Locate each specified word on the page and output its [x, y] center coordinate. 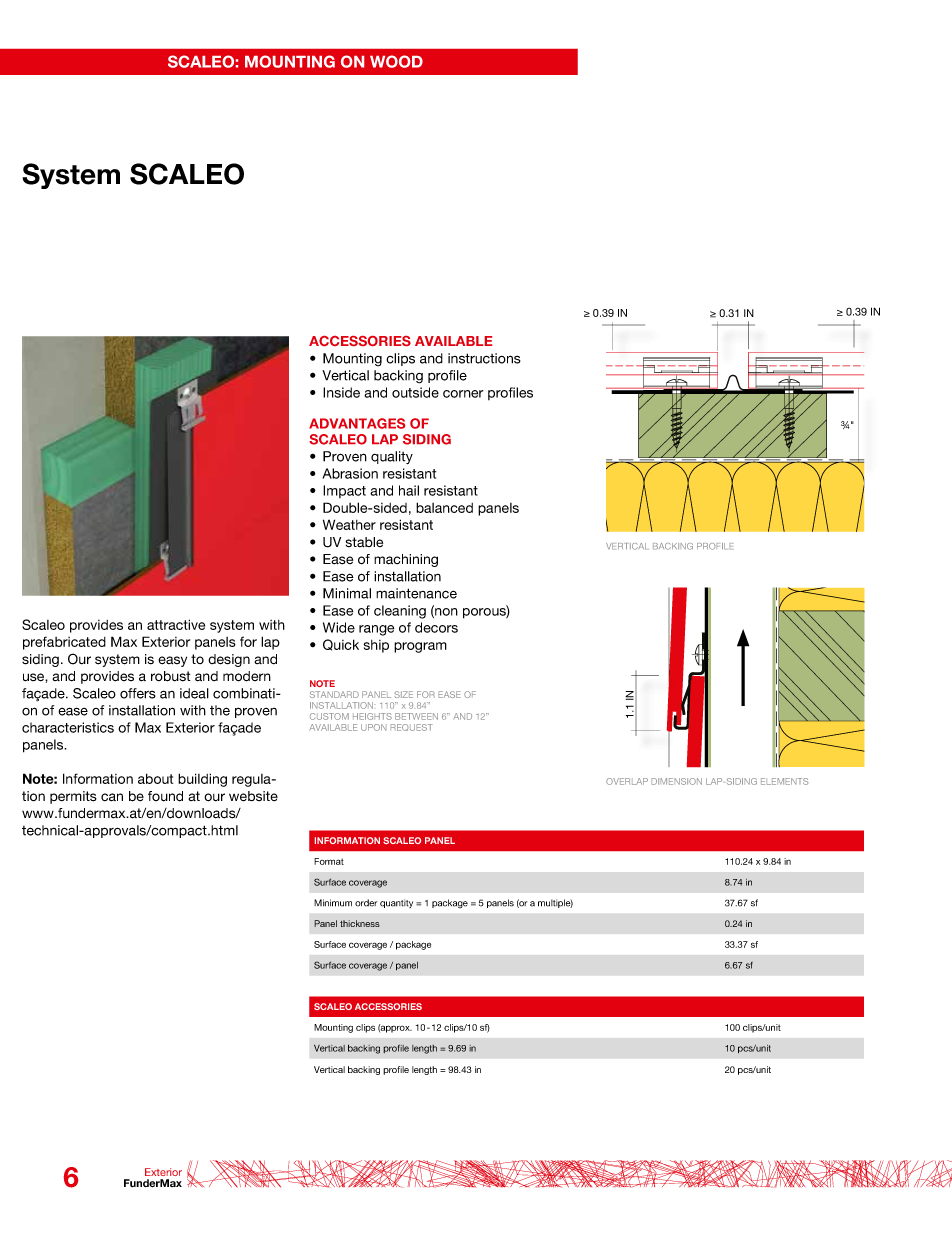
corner [463, 394]
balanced [444, 507]
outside [415, 392]
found [165, 796]
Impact [344, 491]
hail [409, 490]
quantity [396, 903]
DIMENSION [676, 781]
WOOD [396, 61]
